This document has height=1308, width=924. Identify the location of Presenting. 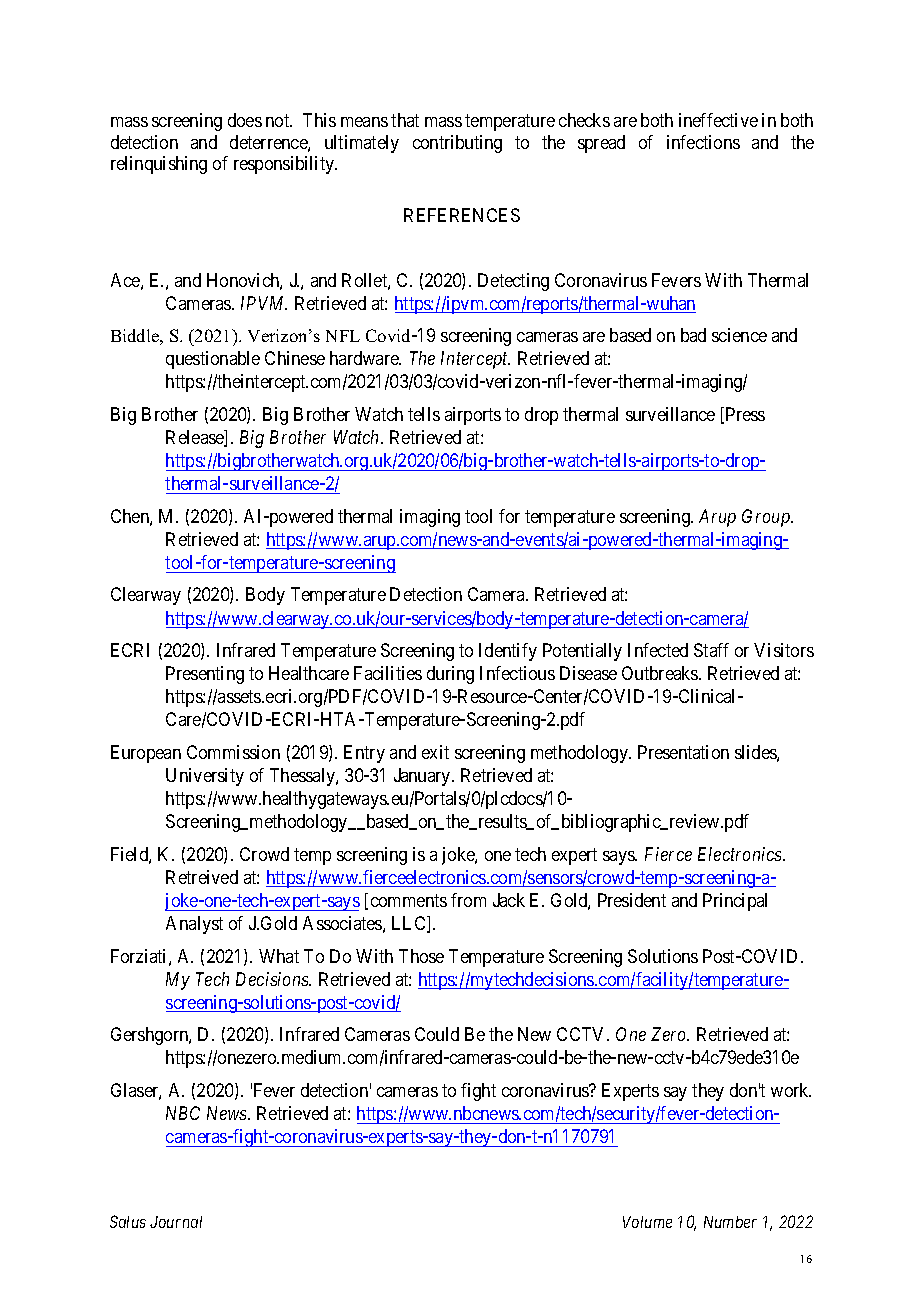
(205, 675).
